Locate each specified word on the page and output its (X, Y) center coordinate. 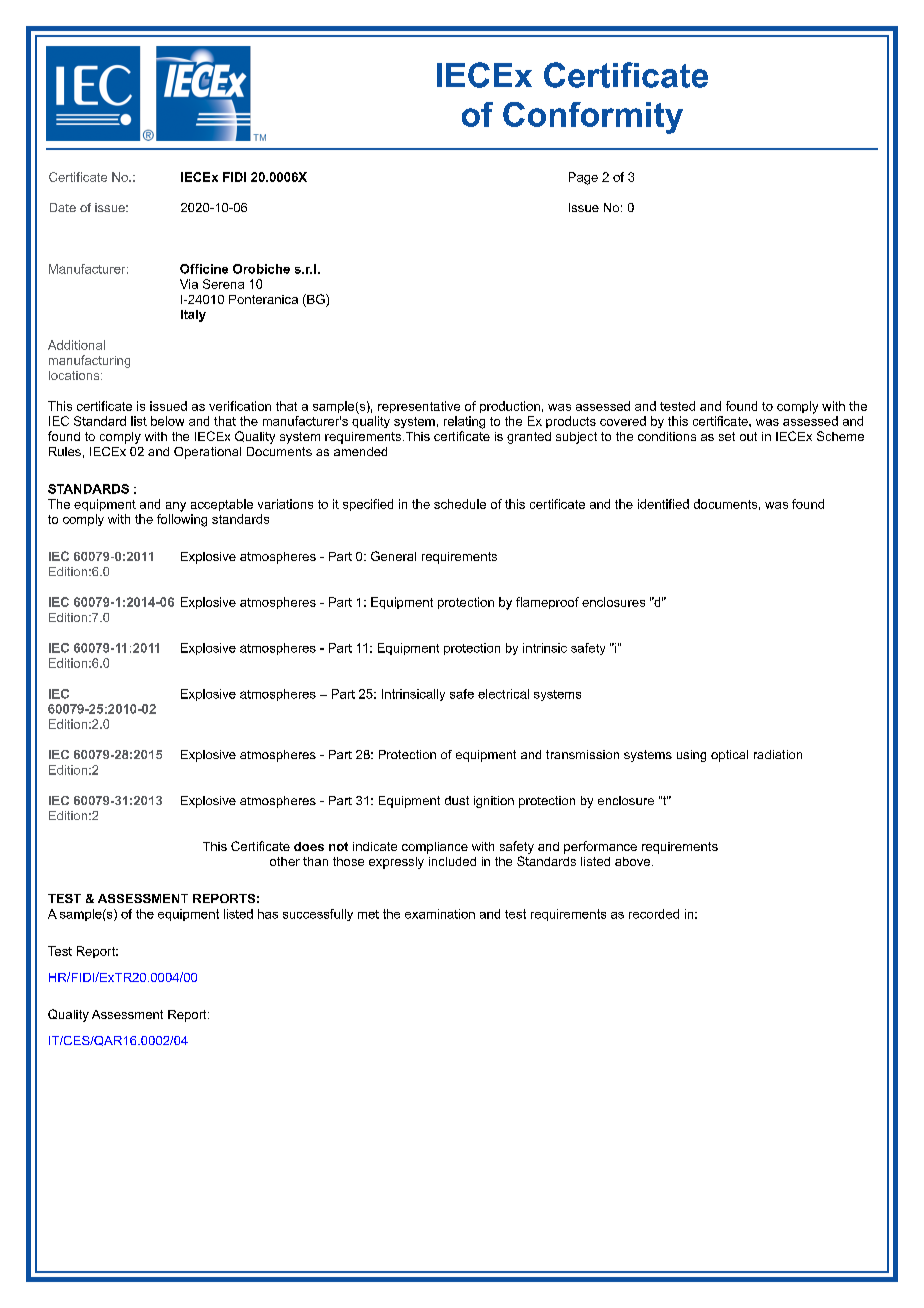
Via (189, 284)
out (748, 436)
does (309, 846)
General (393, 556)
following (182, 520)
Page (583, 178)
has (268, 914)
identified (663, 504)
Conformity (593, 118)
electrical (503, 694)
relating (464, 422)
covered (623, 421)
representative (419, 407)
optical (729, 756)
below (167, 421)
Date (63, 207)
